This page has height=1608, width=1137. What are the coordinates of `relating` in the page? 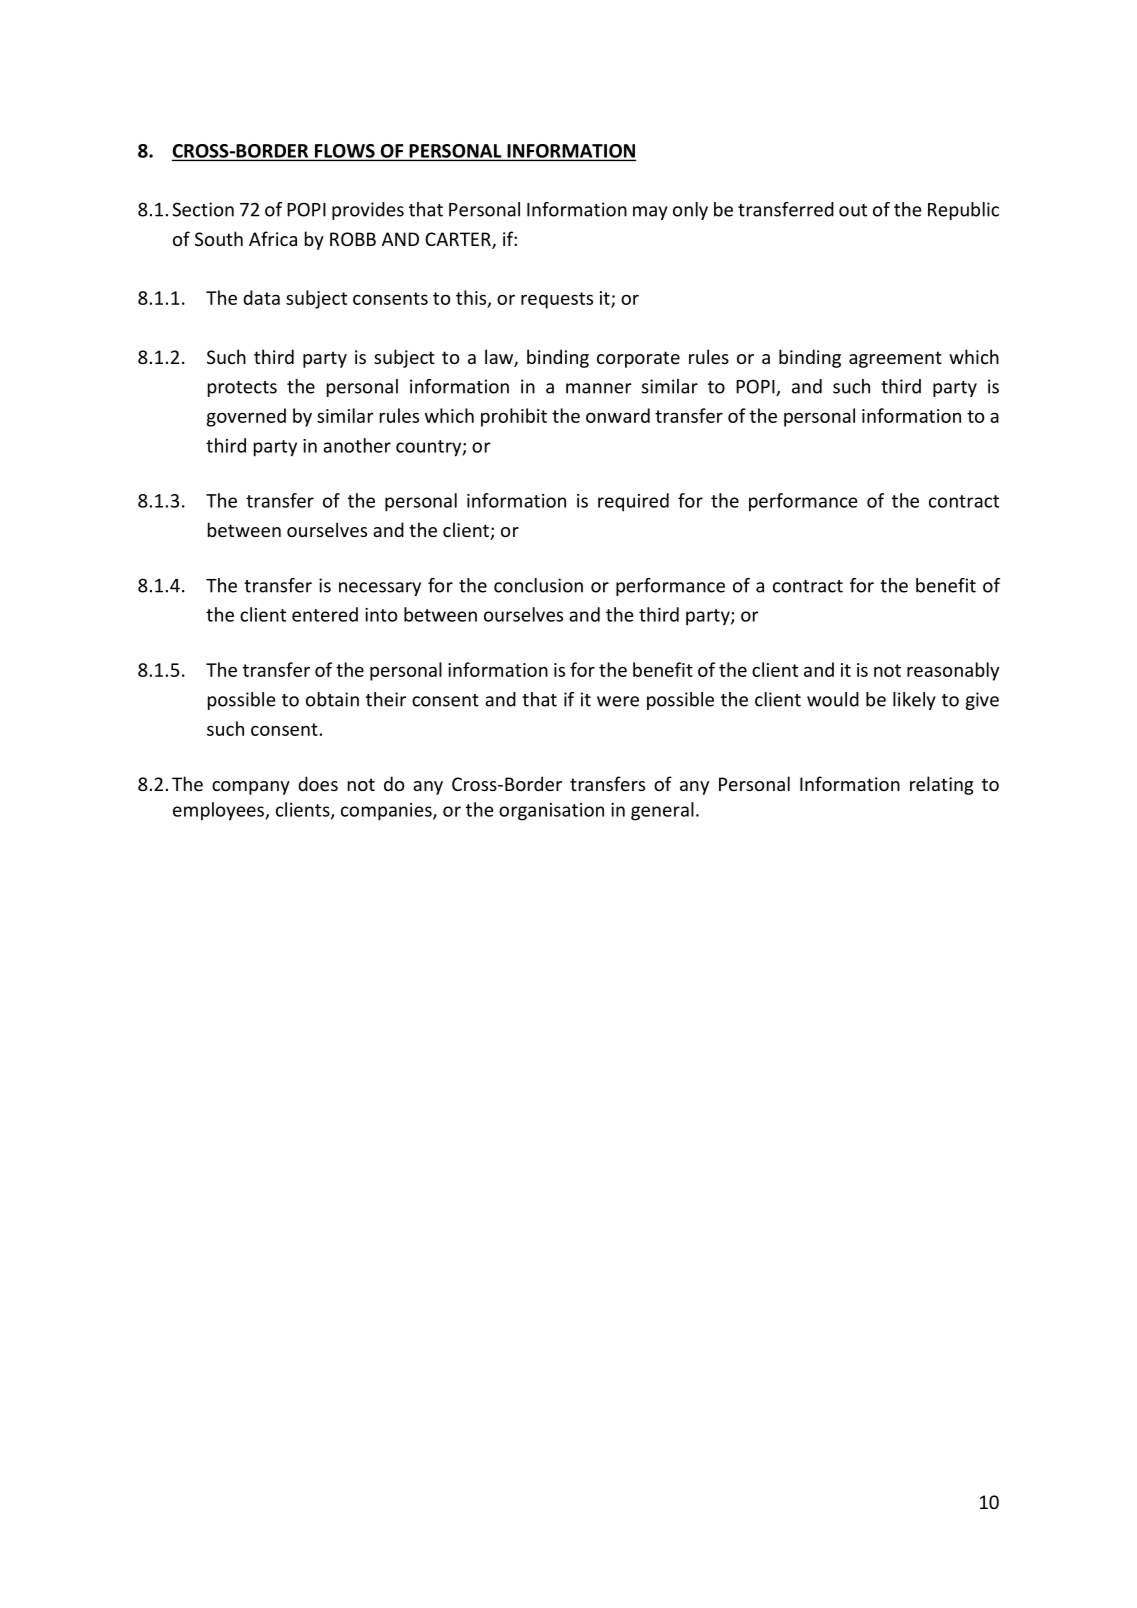 It's located at (942, 785).
